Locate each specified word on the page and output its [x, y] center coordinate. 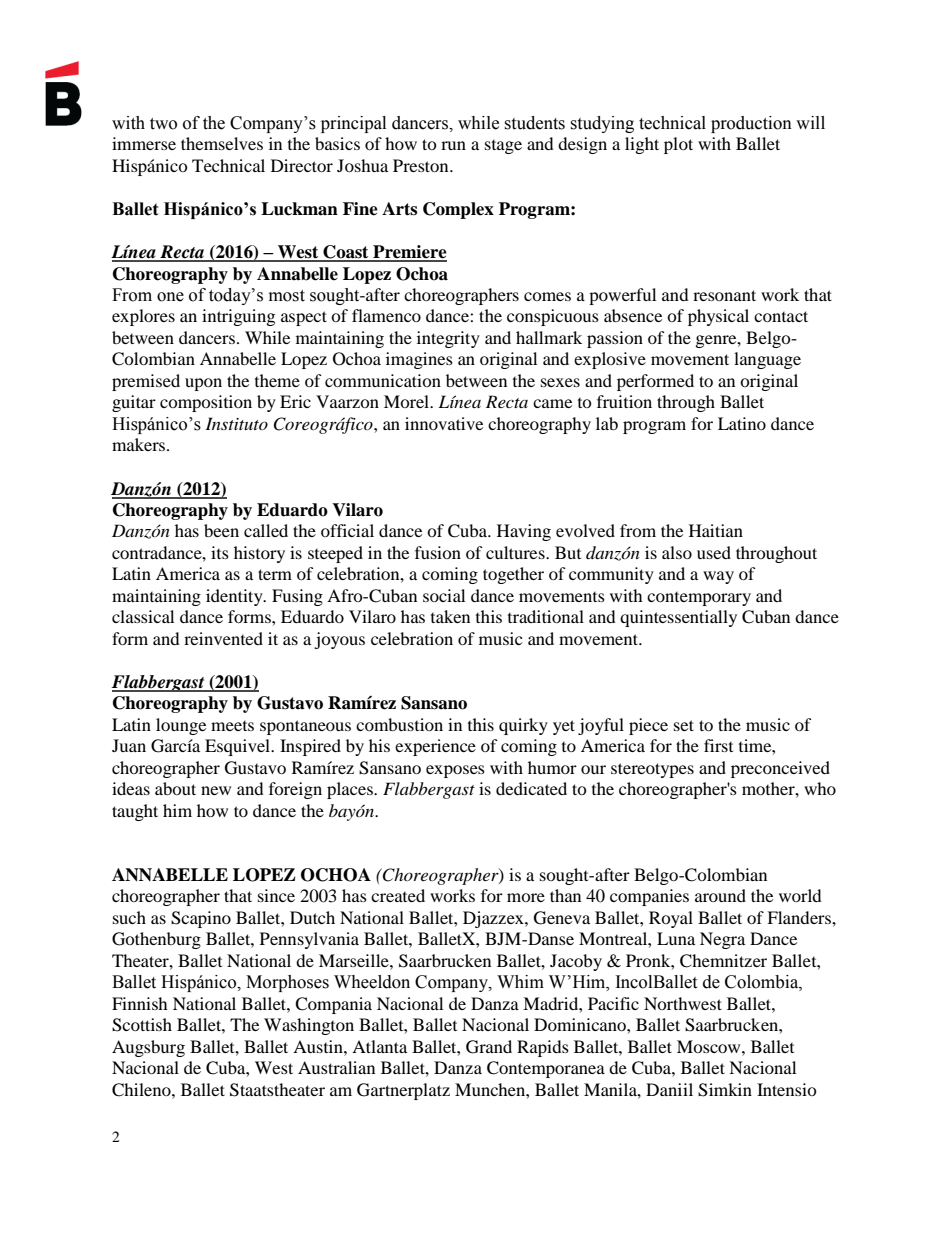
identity [235, 597]
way [718, 577]
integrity [448, 339]
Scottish [142, 1025]
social [444, 595]
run [453, 145]
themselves [222, 143]
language [767, 360]
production [751, 124]
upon [203, 384]
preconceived [780, 769]
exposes [455, 771]
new [216, 790]
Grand [489, 1047]
